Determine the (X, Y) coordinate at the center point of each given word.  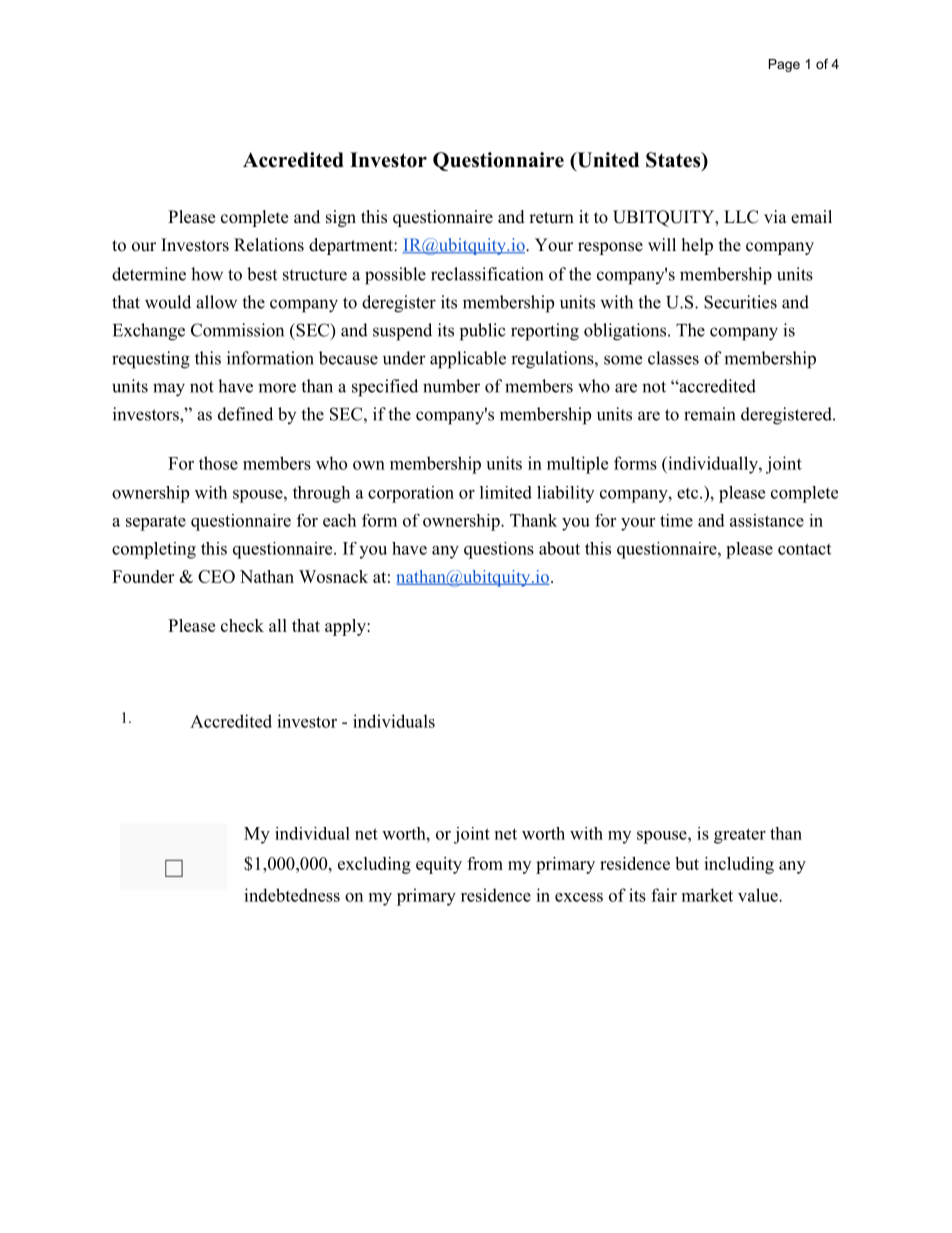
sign (341, 218)
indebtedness (292, 895)
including (739, 865)
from (485, 863)
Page (784, 65)
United (607, 161)
